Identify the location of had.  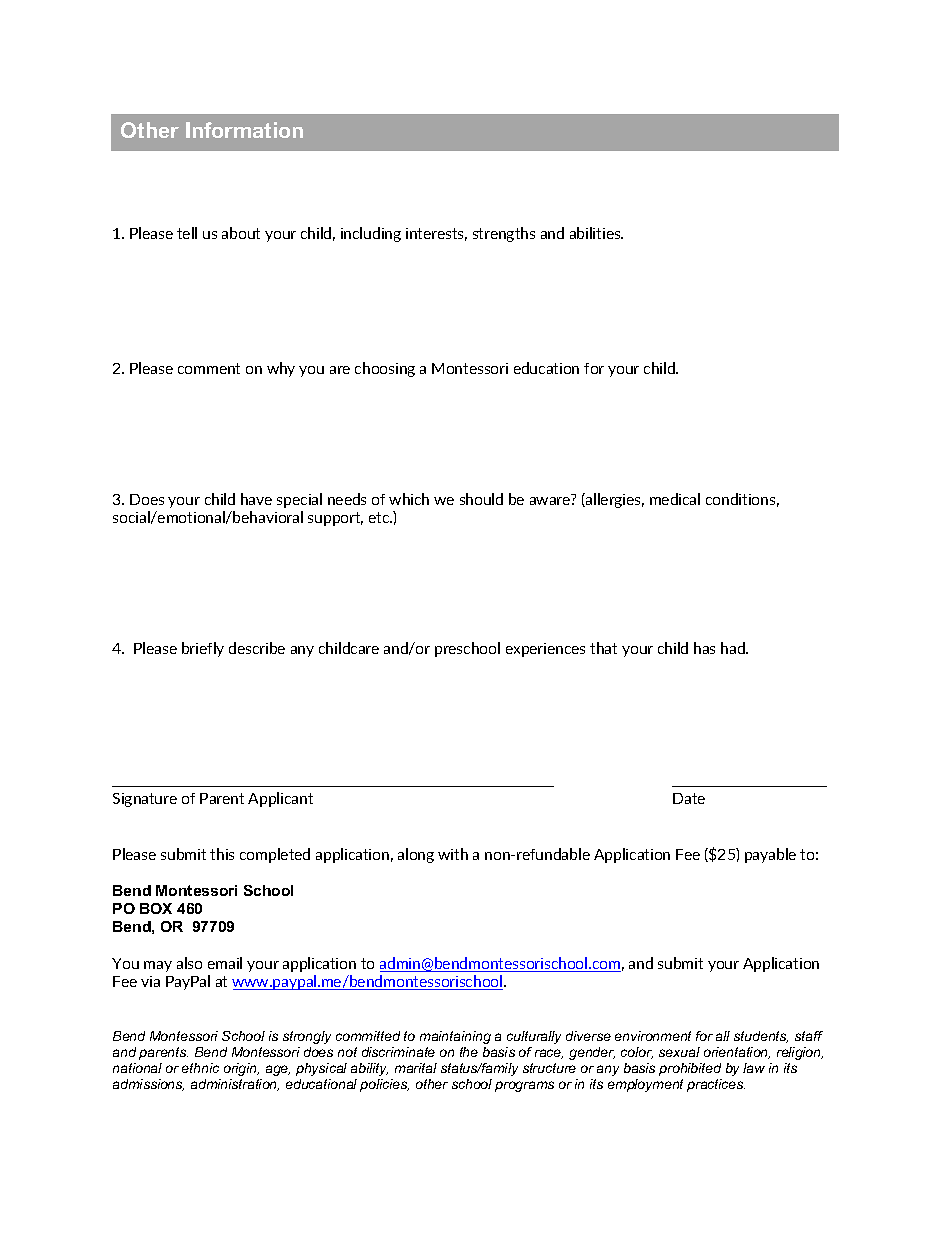
(734, 648).
